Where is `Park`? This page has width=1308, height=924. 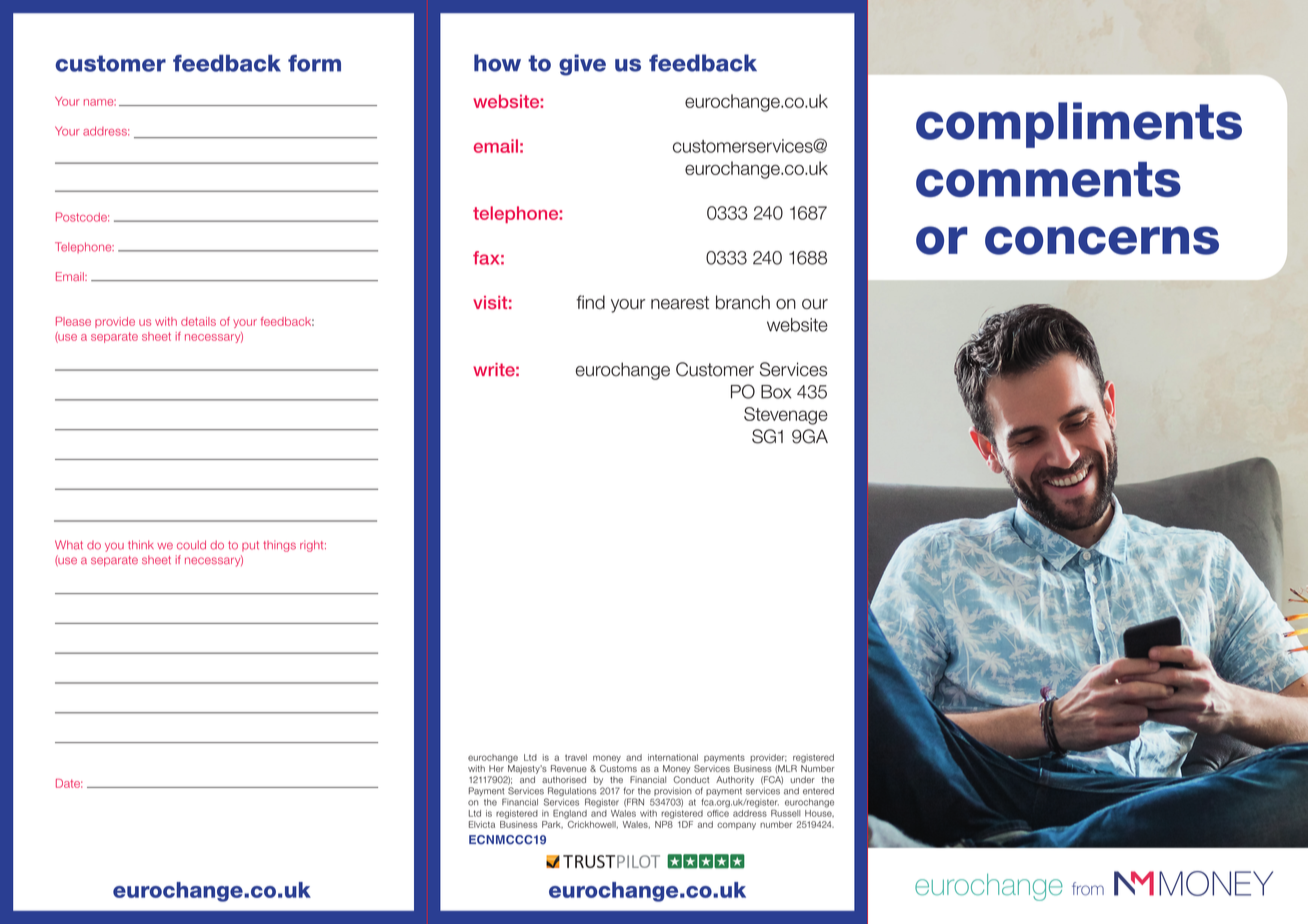 Park is located at coordinates (552, 824).
